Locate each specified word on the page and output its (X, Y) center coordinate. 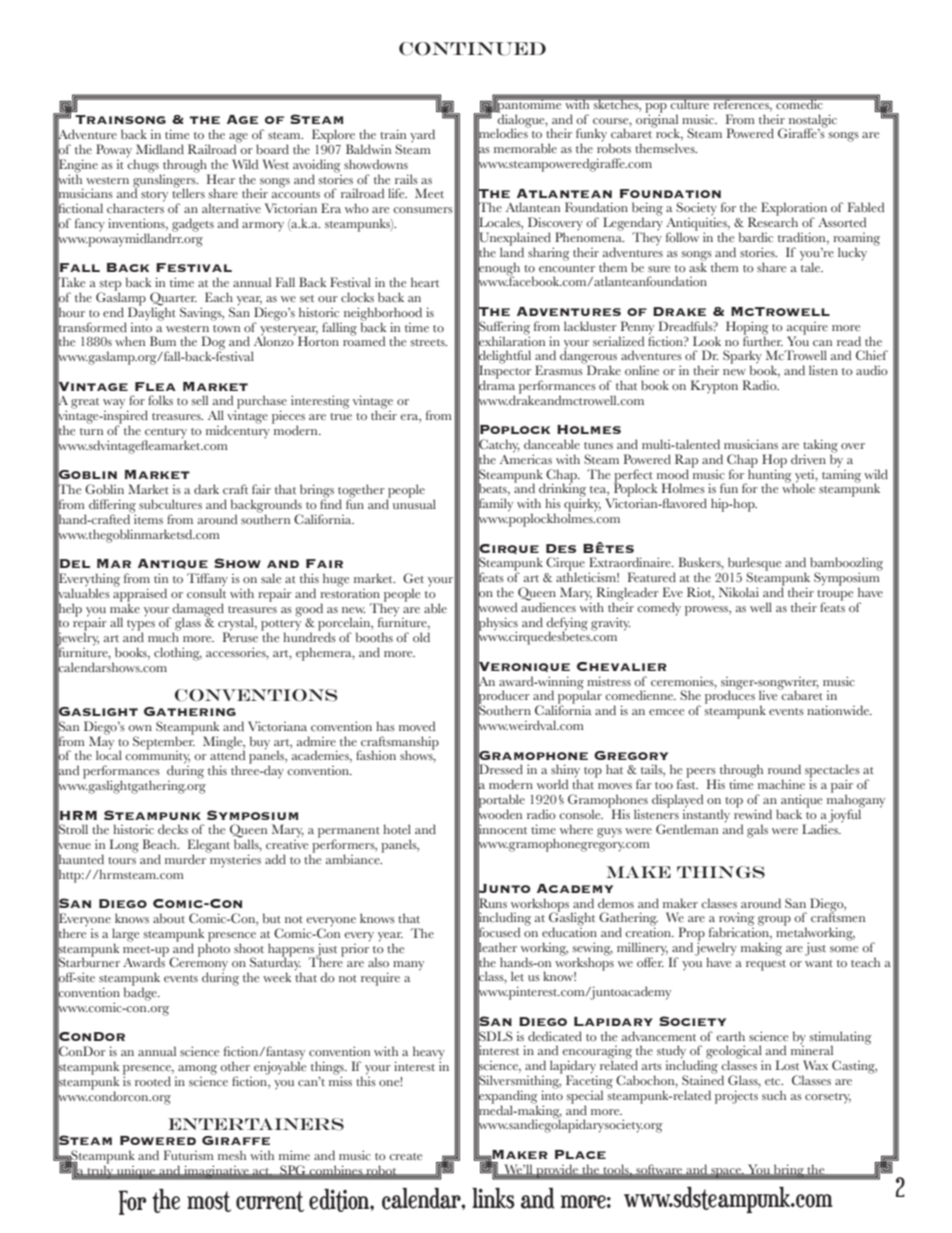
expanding (508, 1097)
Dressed (500, 770)
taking (820, 447)
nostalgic (811, 122)
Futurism (188, 1155)
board (272, 149)
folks (160, 400)
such (774, 1095)
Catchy (499, 446)
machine (781, 784)
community (157, 757)
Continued (472, 49)
